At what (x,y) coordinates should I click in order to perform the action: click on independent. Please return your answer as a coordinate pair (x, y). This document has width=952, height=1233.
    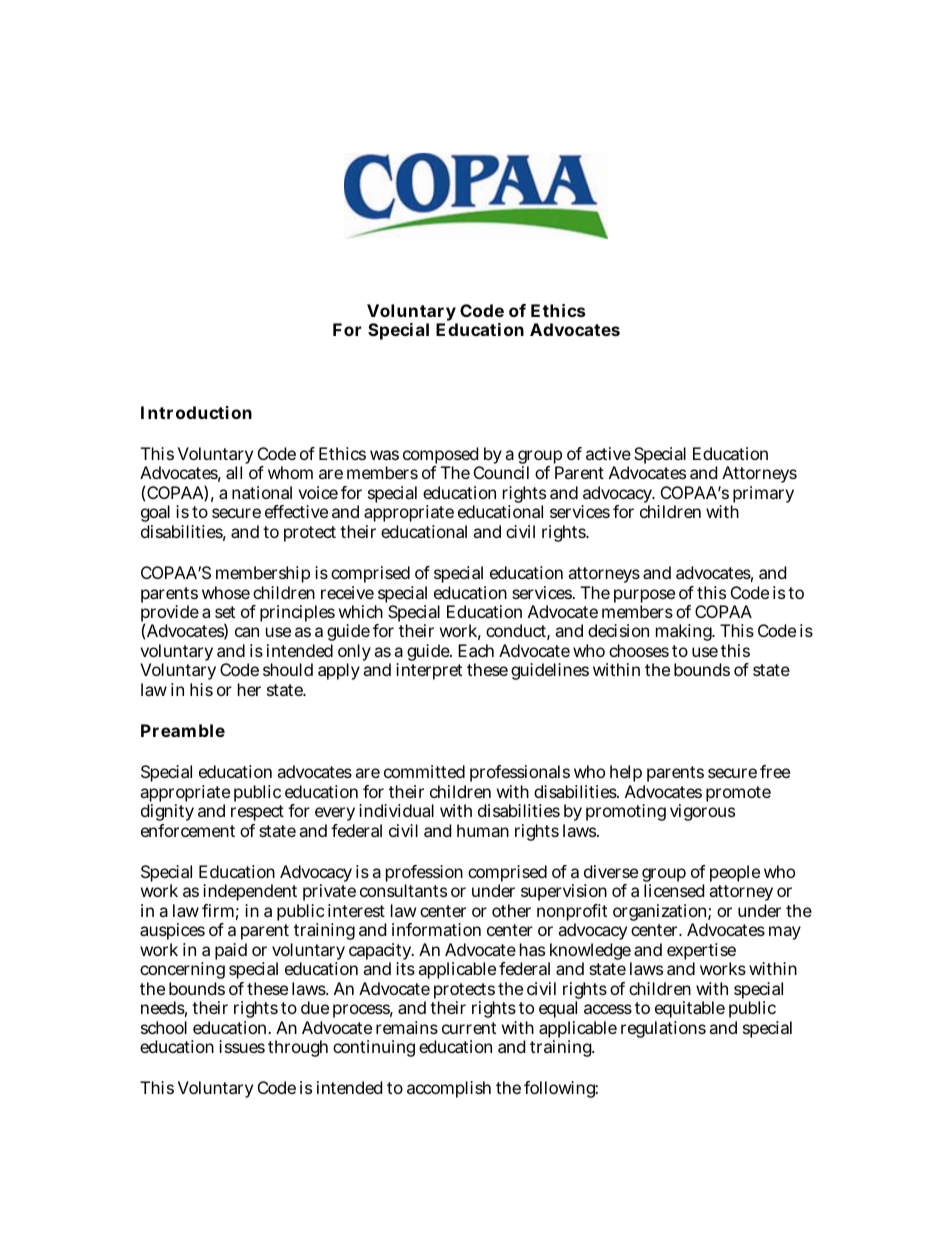
    Looking at the image, I should click on (251, 894).
